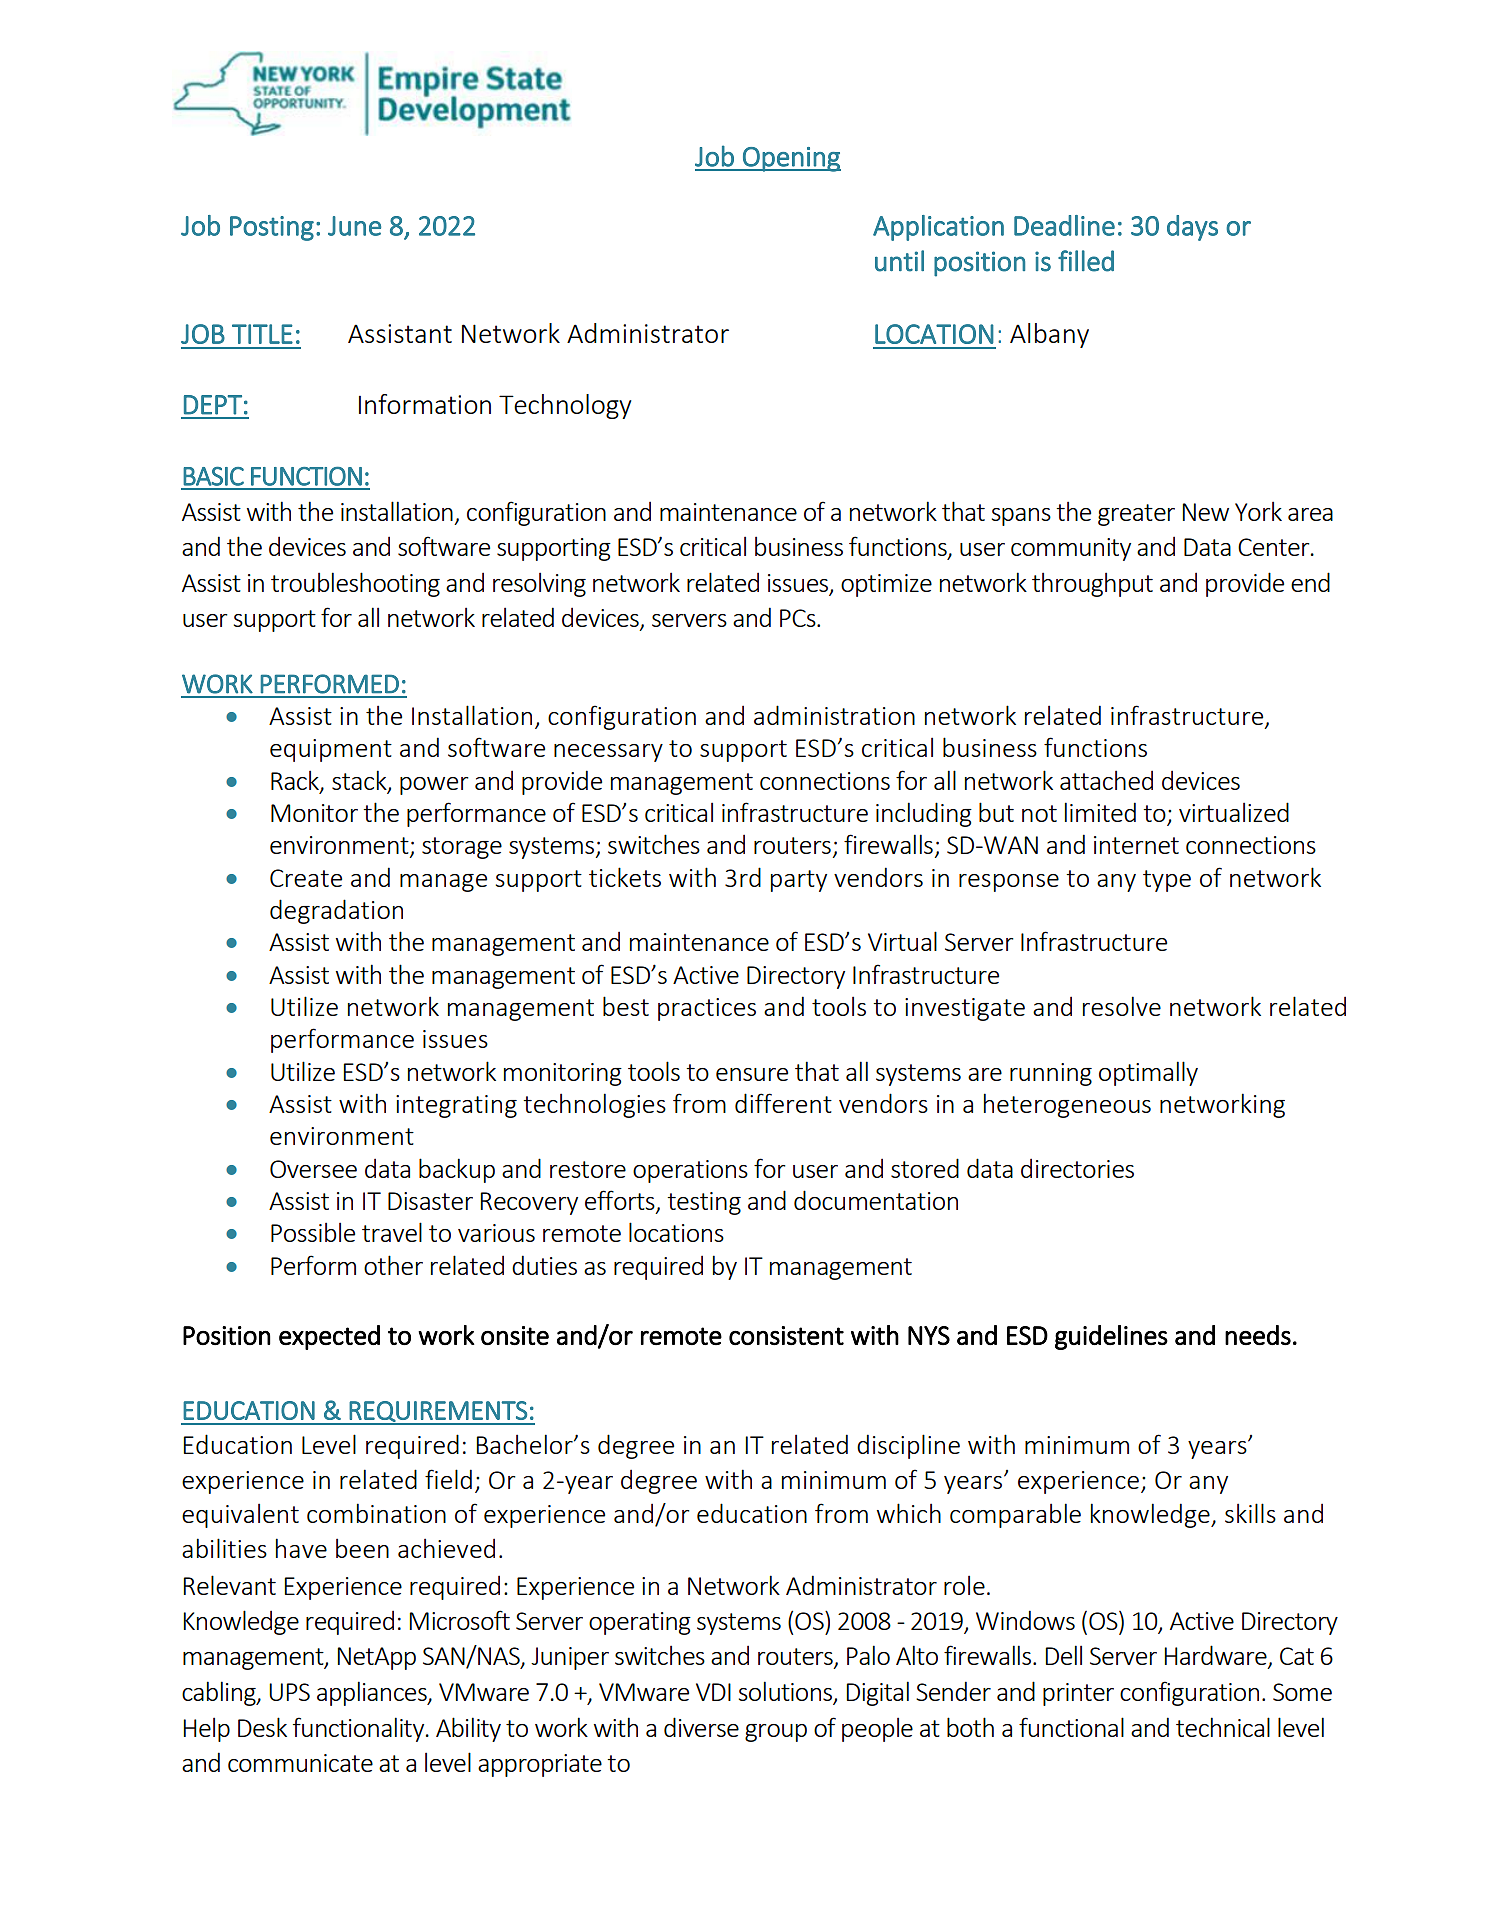 This document has width=1488, height=1925. I want to click on Opening, so click(791, 159).
